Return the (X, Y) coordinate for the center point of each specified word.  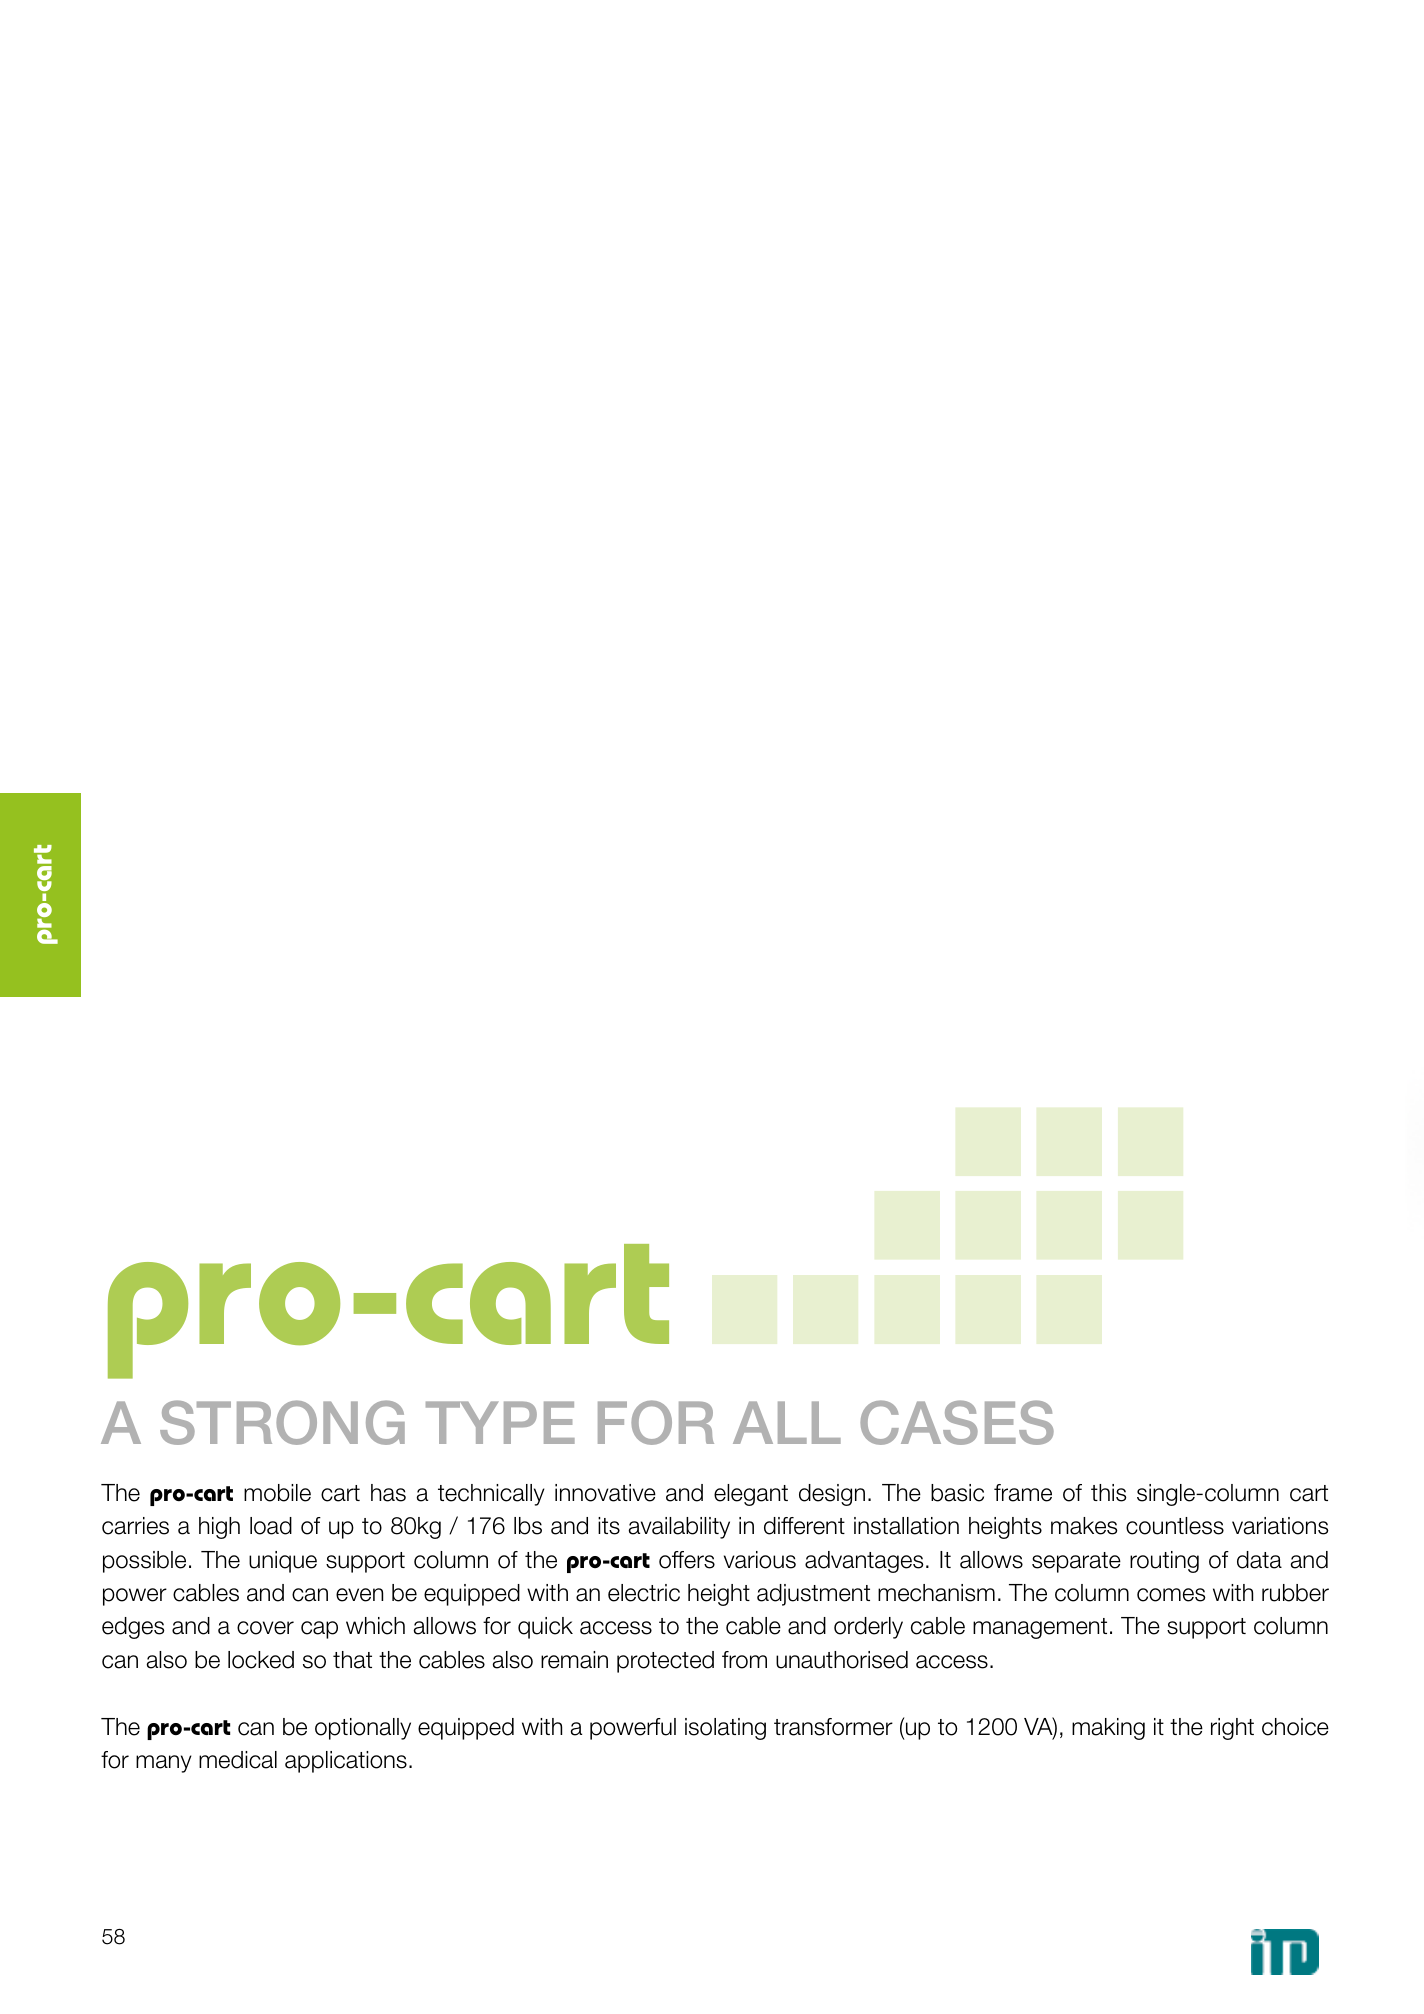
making (1108, 1729)
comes (1171, 1595)
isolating (725, 1729)
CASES (957, 1422)
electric (644, 1593)
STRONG (282, 1422)
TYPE (500, 1422)
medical (238, 1760)
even (359, 1595)
